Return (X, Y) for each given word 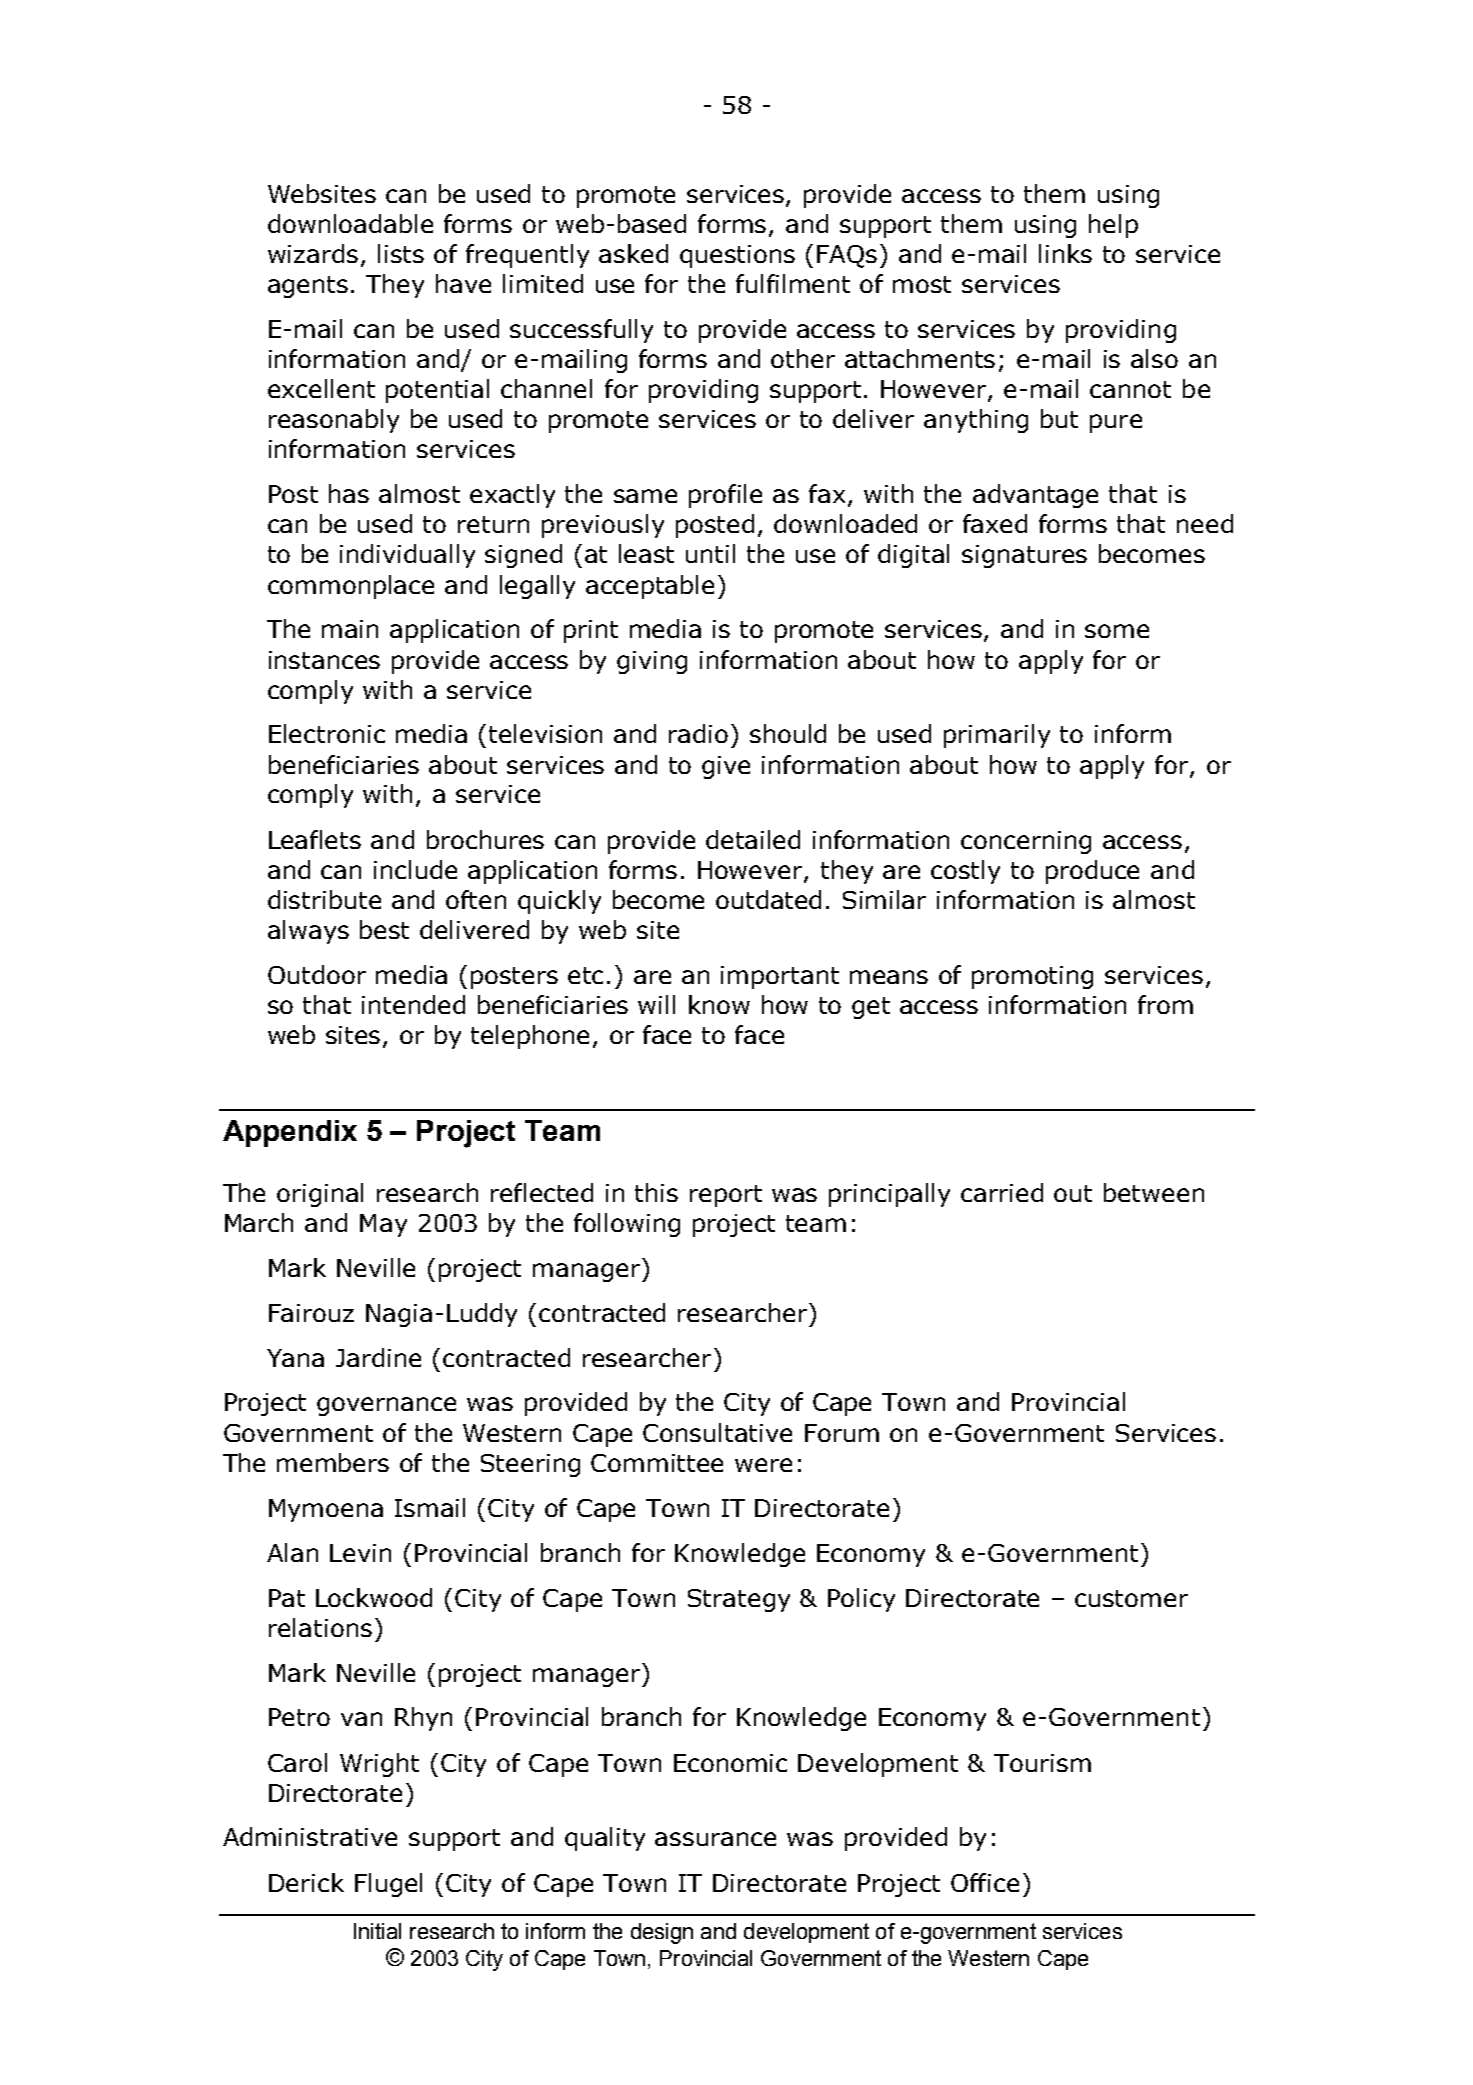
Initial (377, 1931)
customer (1131, 1598)
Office (985, 1882)
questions (737, 256)
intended (413, 1004)
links (1065, 253)
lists (401, 253)
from (1165, 1004)
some (1117, 631)
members (333, 1462)
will (656, 1004)
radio (698, 733)
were (763, 1465)
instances (324, 660)
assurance (715, 1839)
